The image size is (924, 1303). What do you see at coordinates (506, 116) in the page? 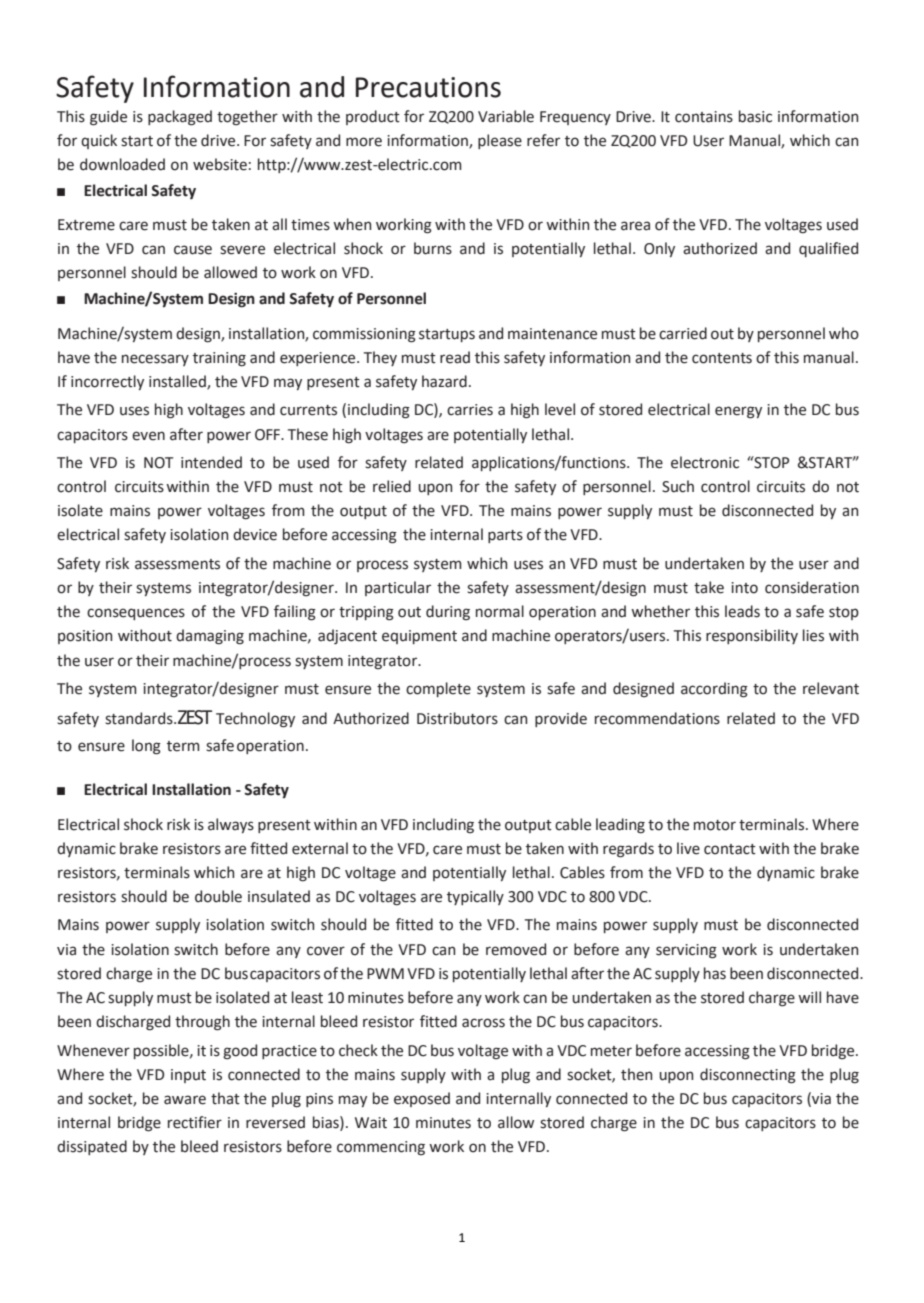
I see `Variable` at bounding box center [506, 116].
